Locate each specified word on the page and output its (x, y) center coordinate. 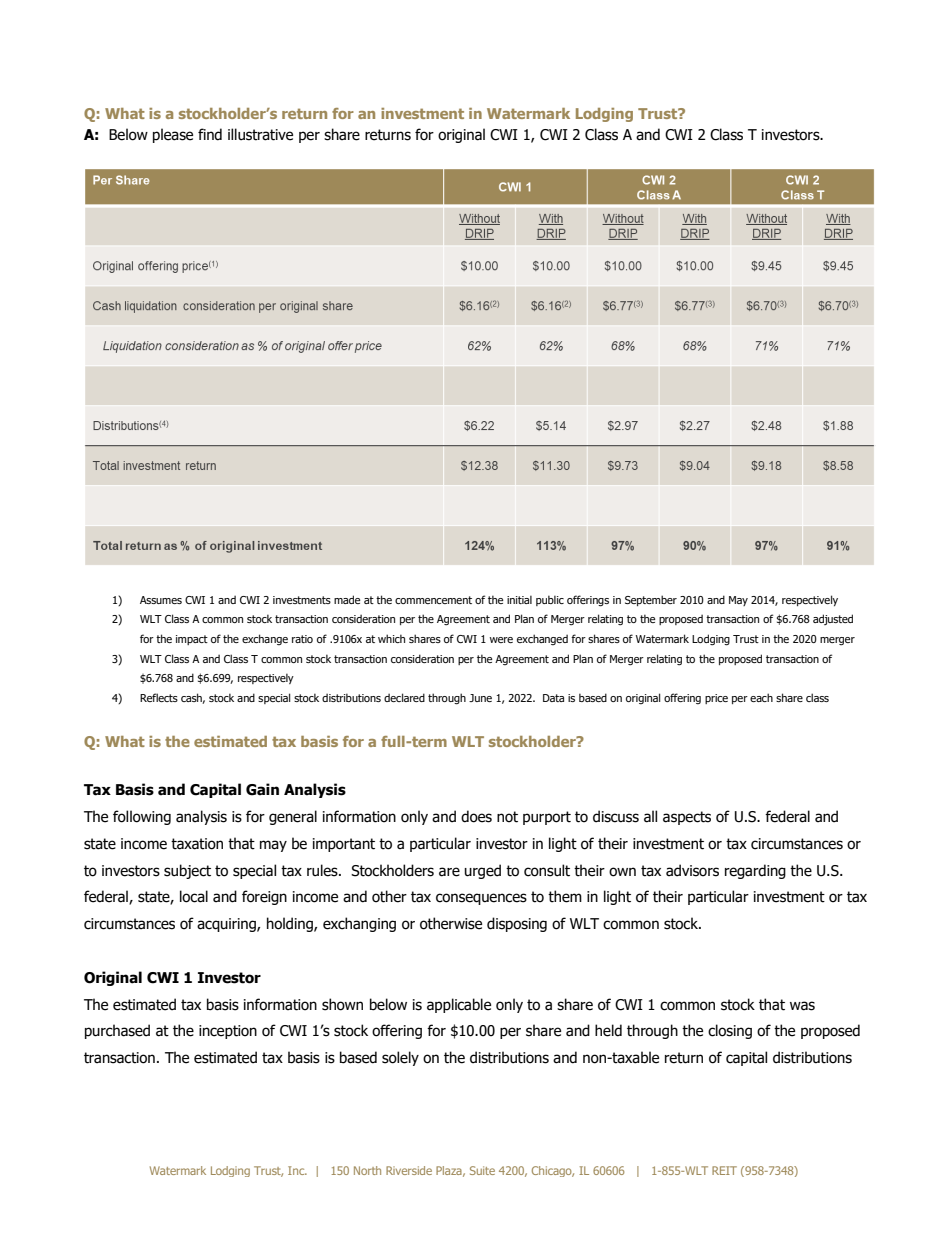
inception (228, 1032)
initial (519, 599)
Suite (482, 1170)
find (210, 134)
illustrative (260, 134)
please (173, 135)
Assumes (161, 600)
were (501, 640)
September (651, 600)
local (194, 896)
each (761, 697)
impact (192, 640)
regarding (755, 871)
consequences (481, 899)
